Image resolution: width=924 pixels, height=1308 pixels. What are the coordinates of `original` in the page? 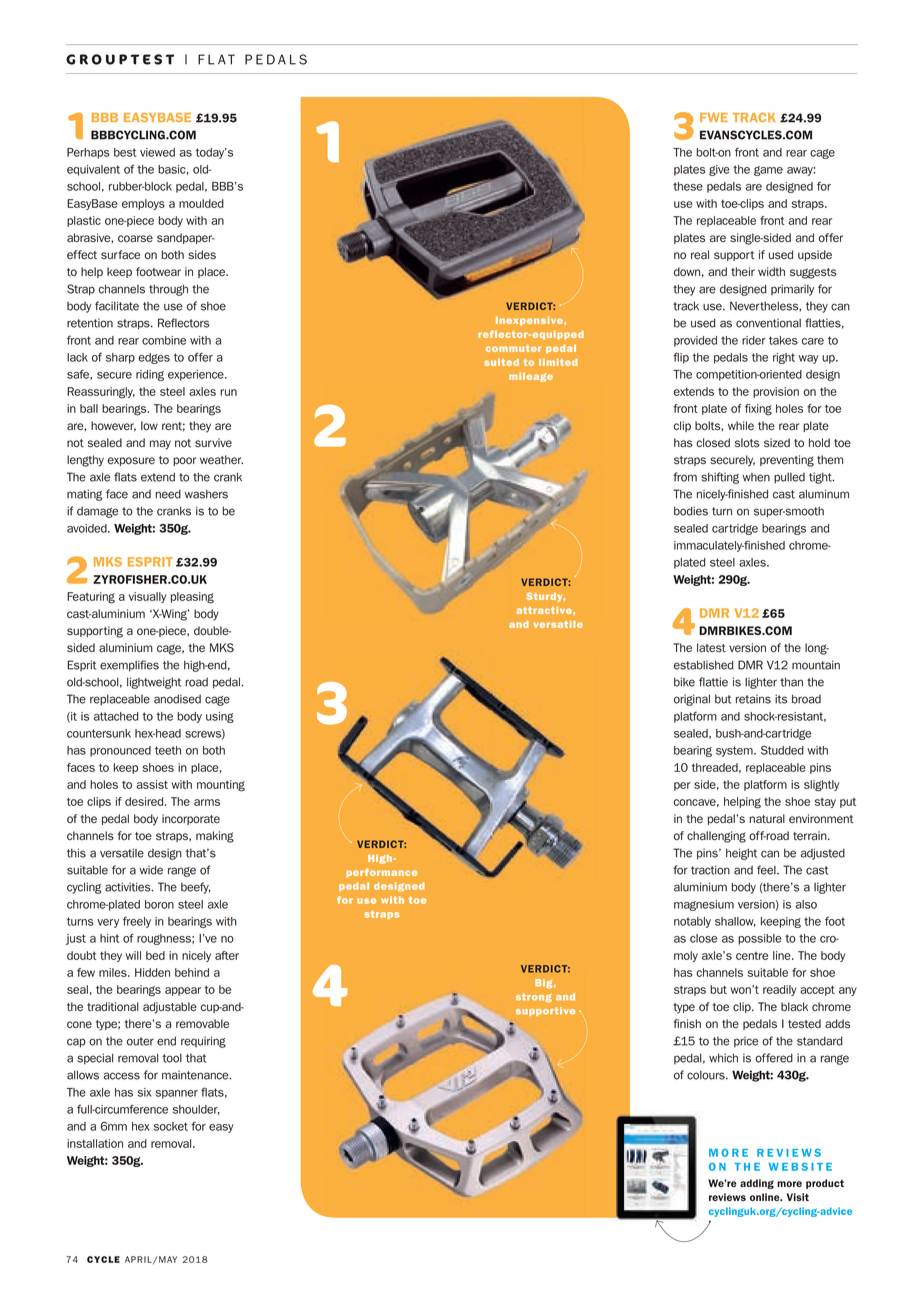 It's located at (692, 700).
